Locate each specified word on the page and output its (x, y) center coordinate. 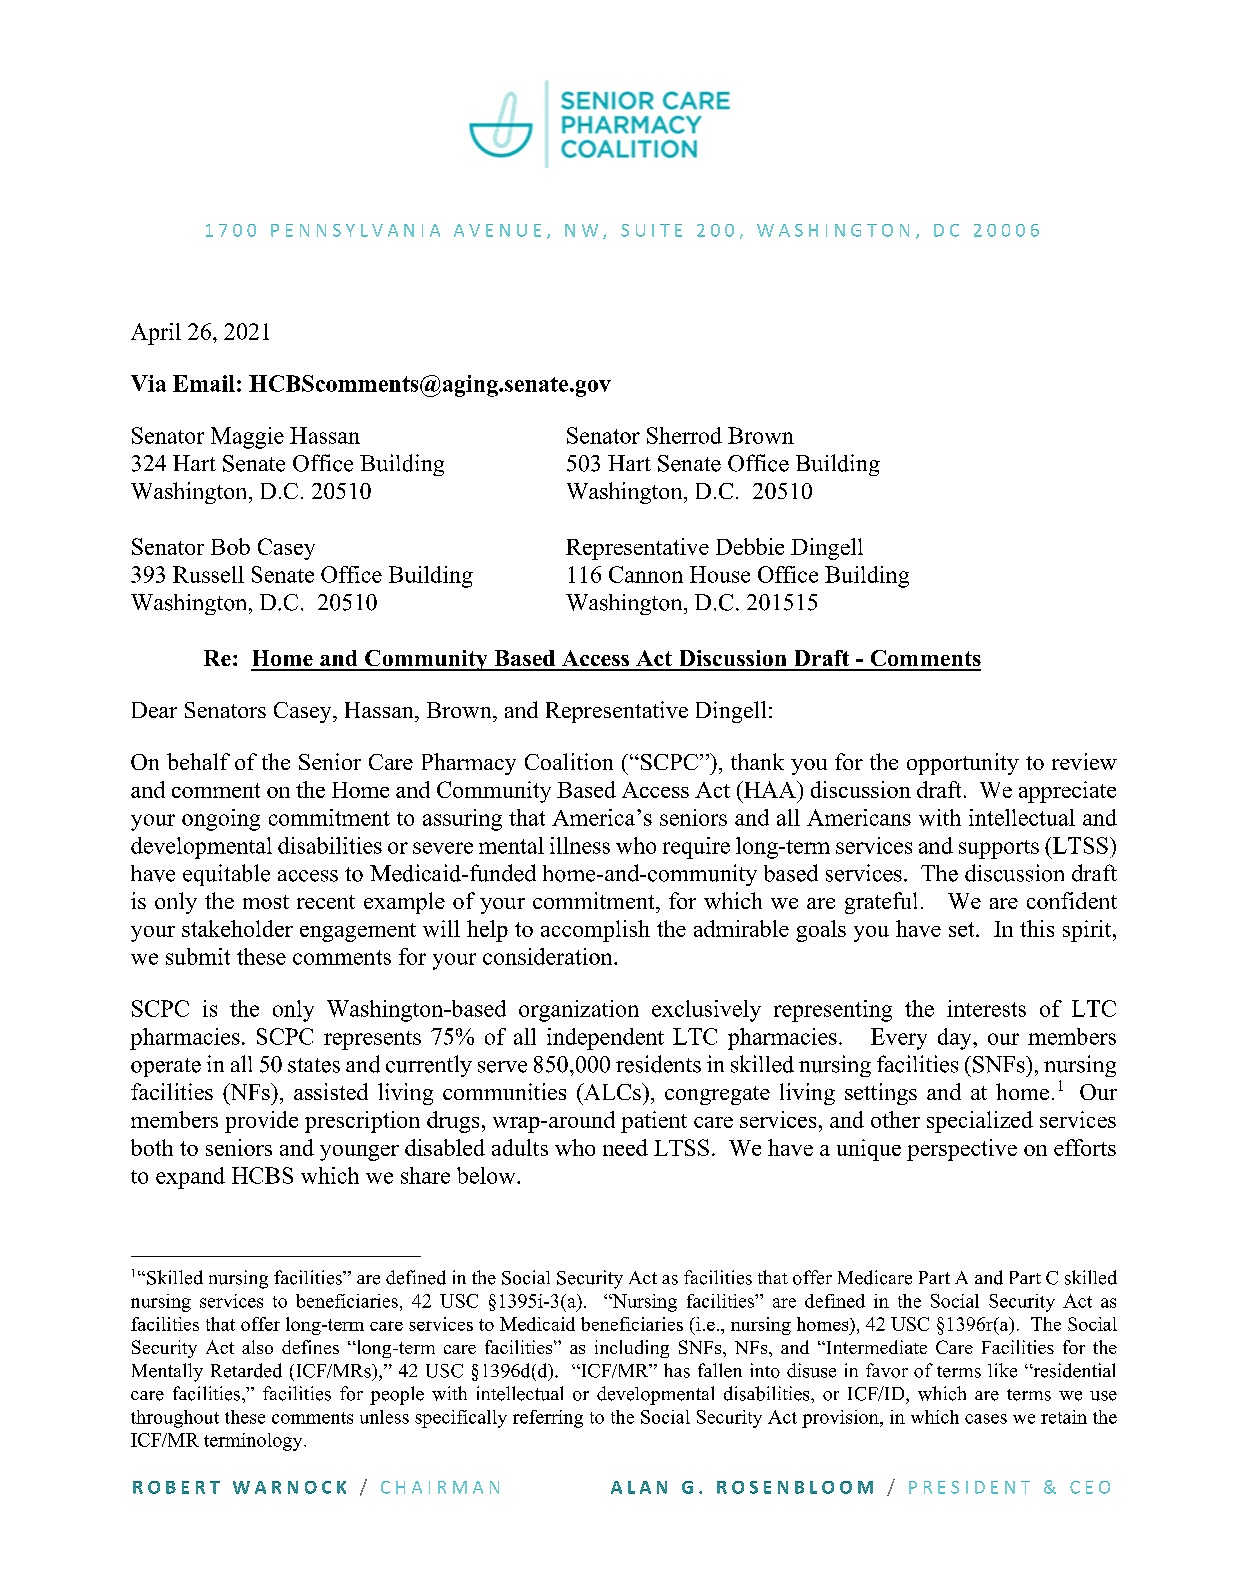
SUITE (651, 230)
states (314, 1065)
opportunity (963, 764)
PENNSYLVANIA (355, 230)
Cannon (646, 574)
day (956, 1039)
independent (605, 1039)
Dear (154, 710)
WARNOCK (289, 1487)
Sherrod (684, 435)
